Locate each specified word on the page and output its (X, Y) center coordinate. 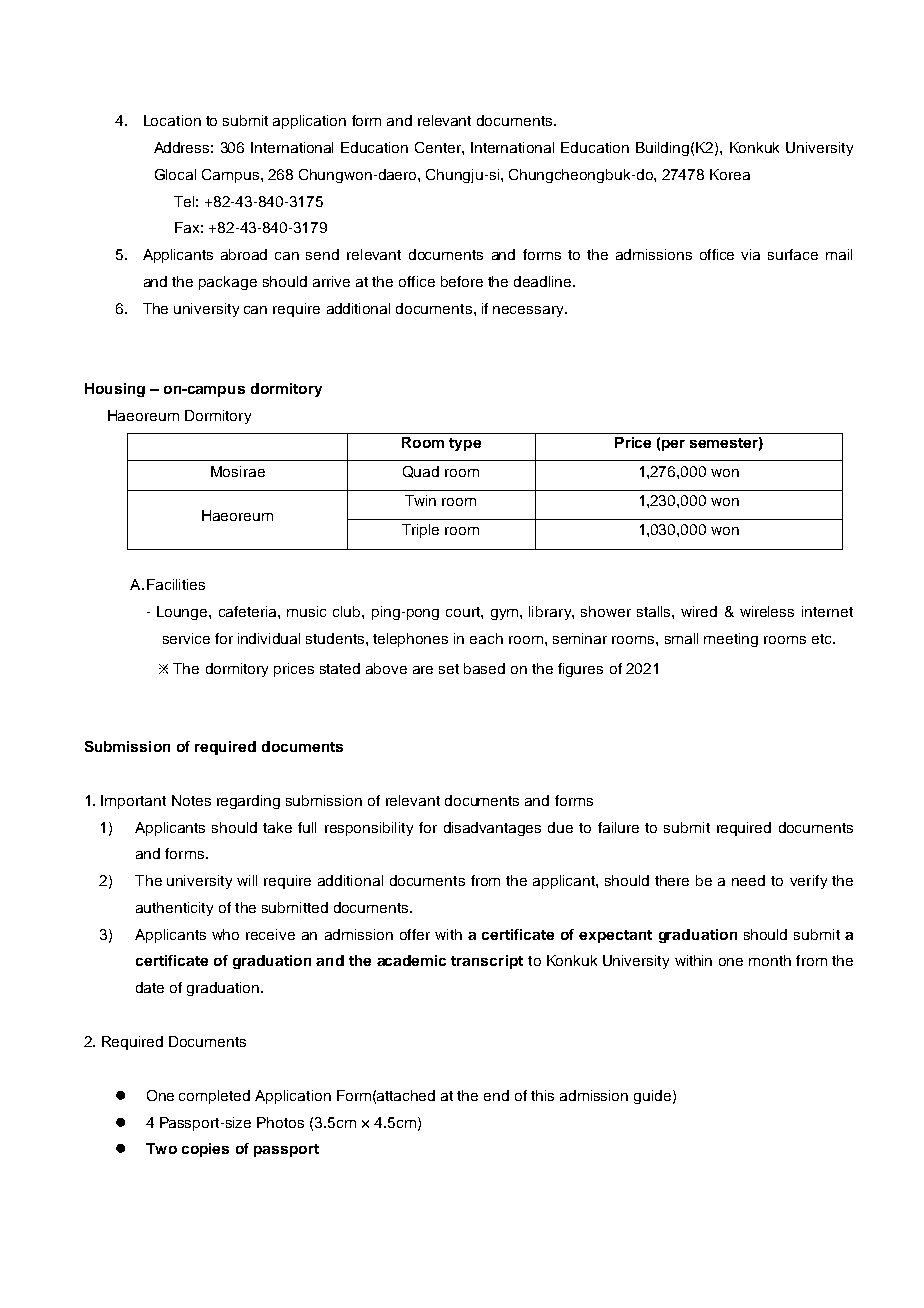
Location (172, 120)
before (462, 281)
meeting (731, 640)
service (186, 638)
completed (214, 1097)
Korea (730, 174)
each (486, 638)
